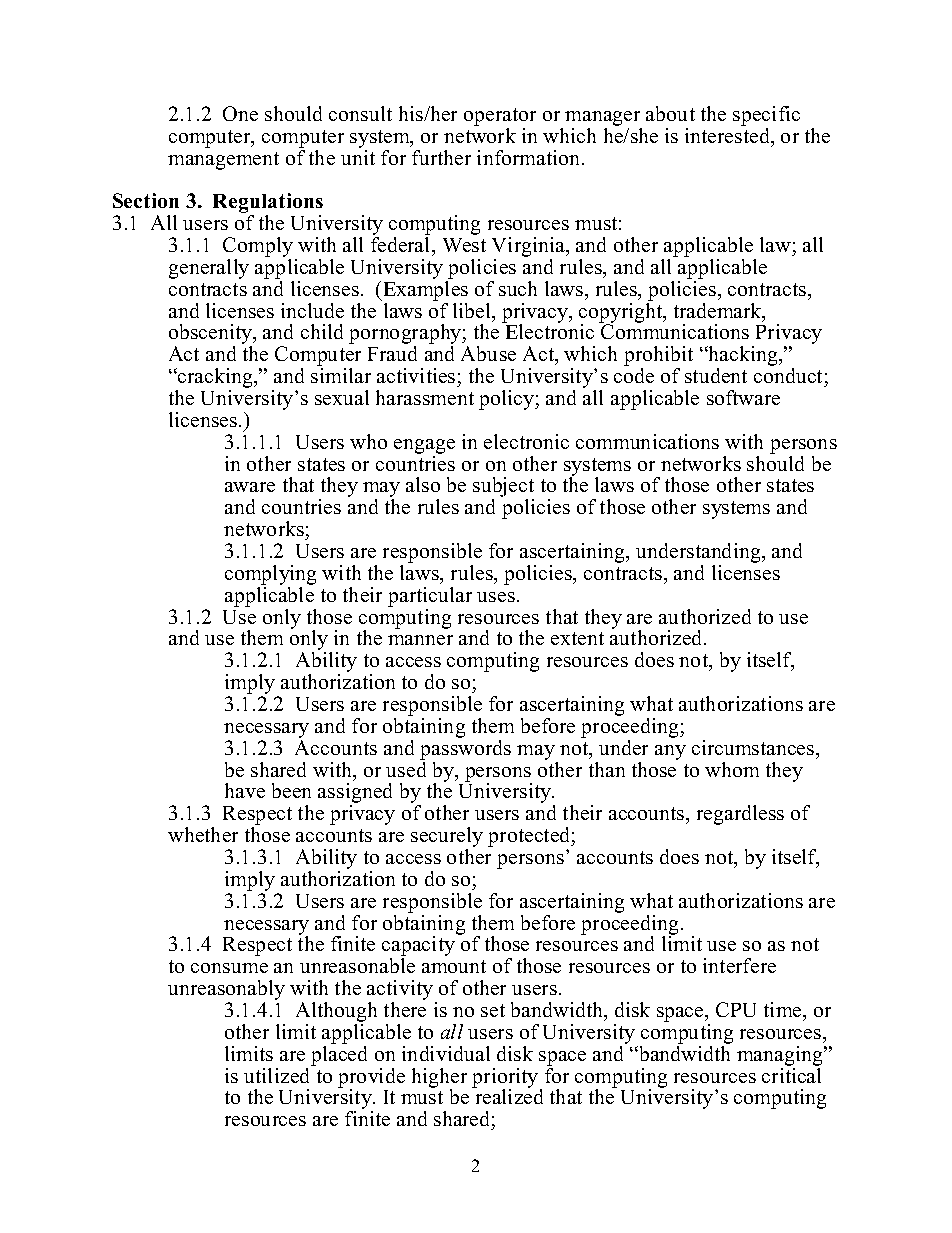 This page has width=952, height=1233. What do you see at coordinates (278, 1074) in the page?
I see `utilized` at bounding box center [278, 1074].
